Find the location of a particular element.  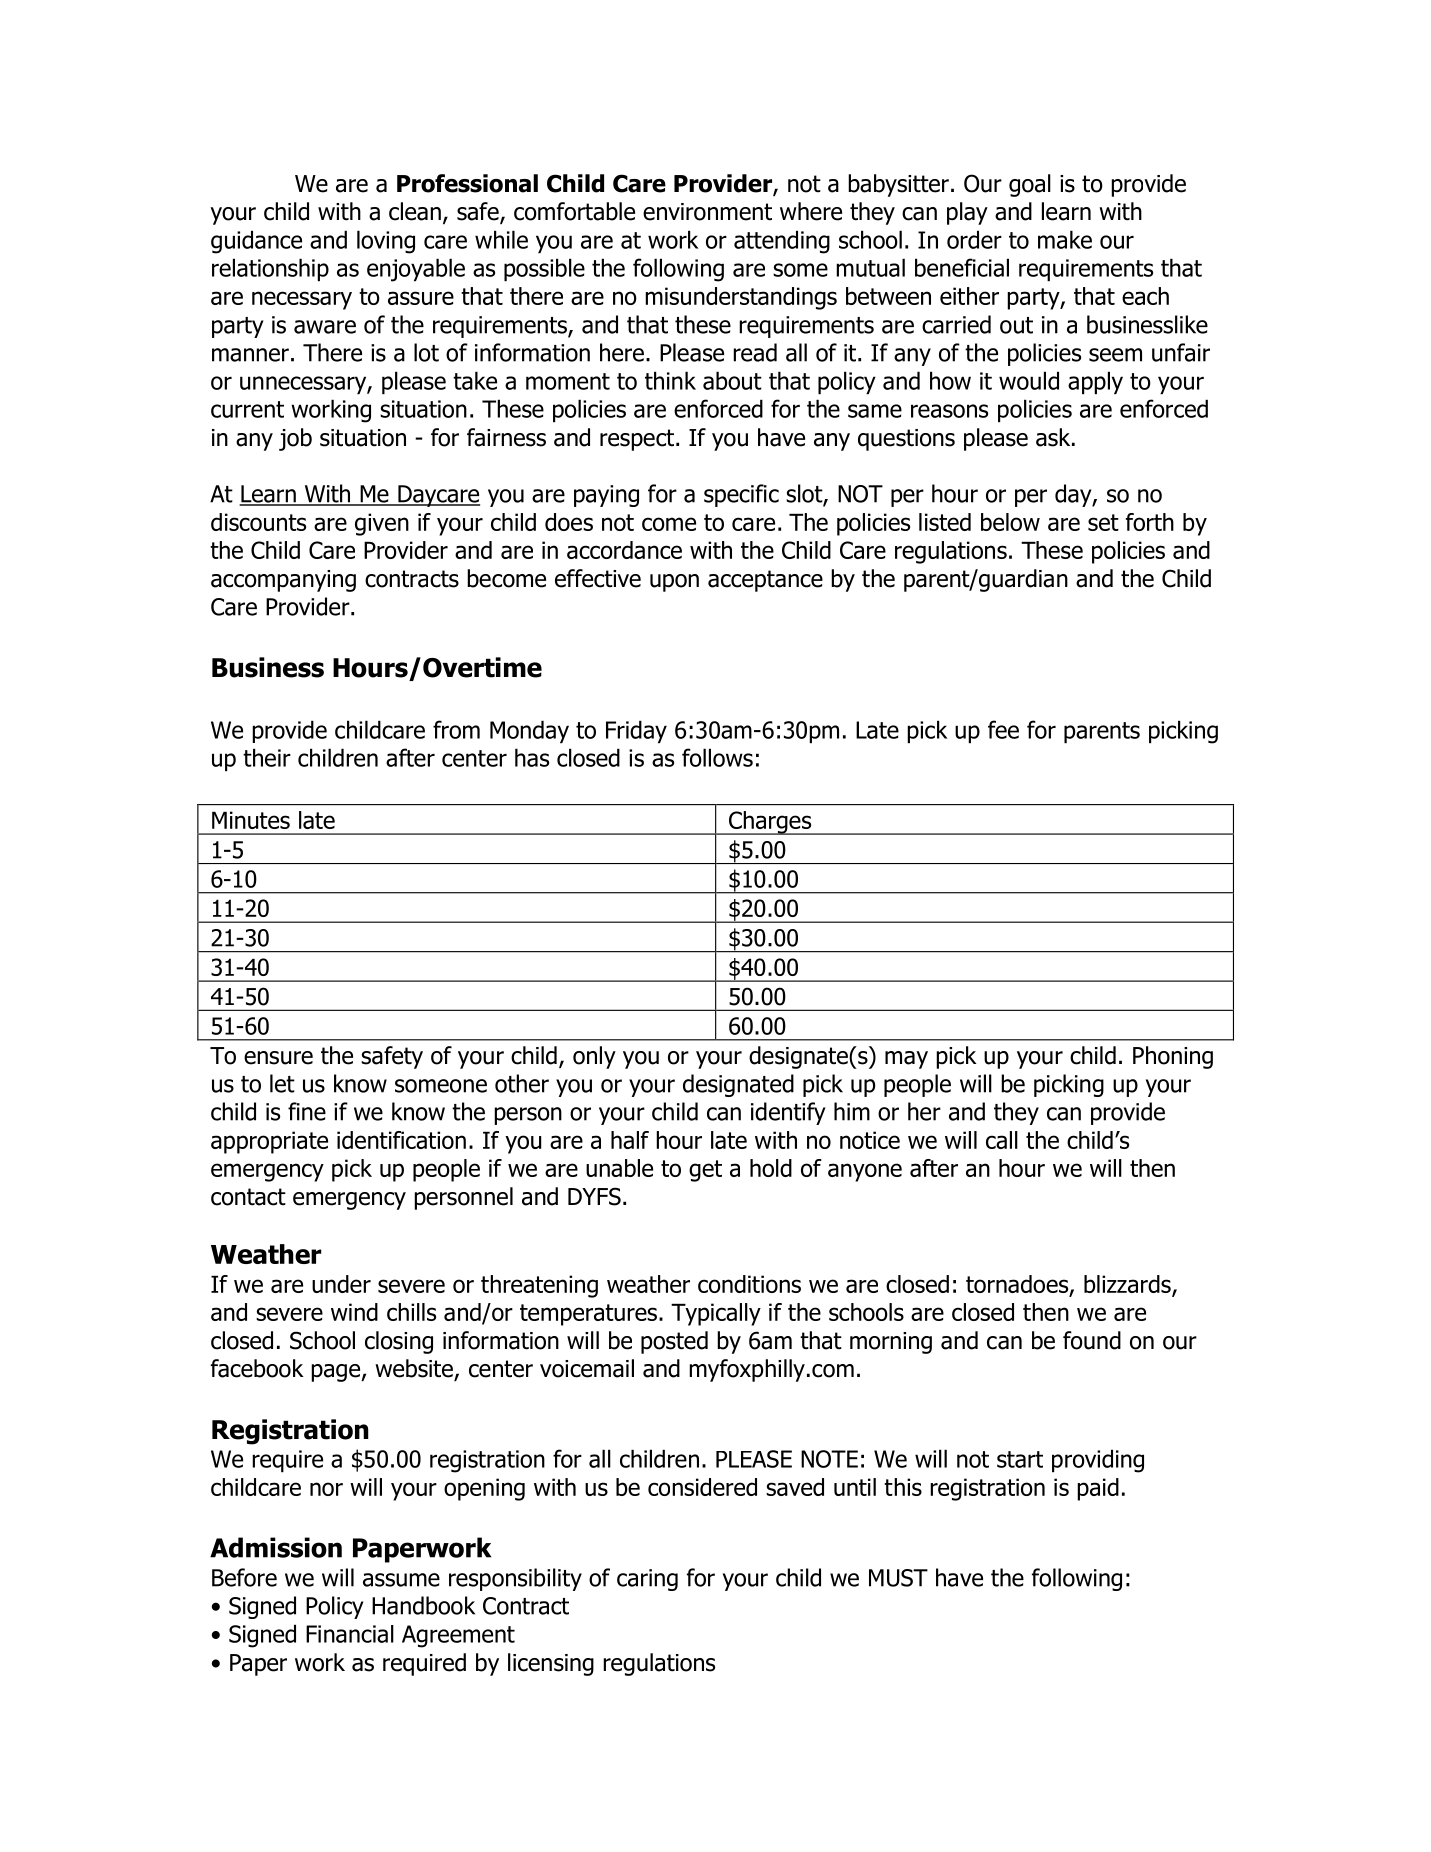

Minutes is located at coordinates (251, 820).
